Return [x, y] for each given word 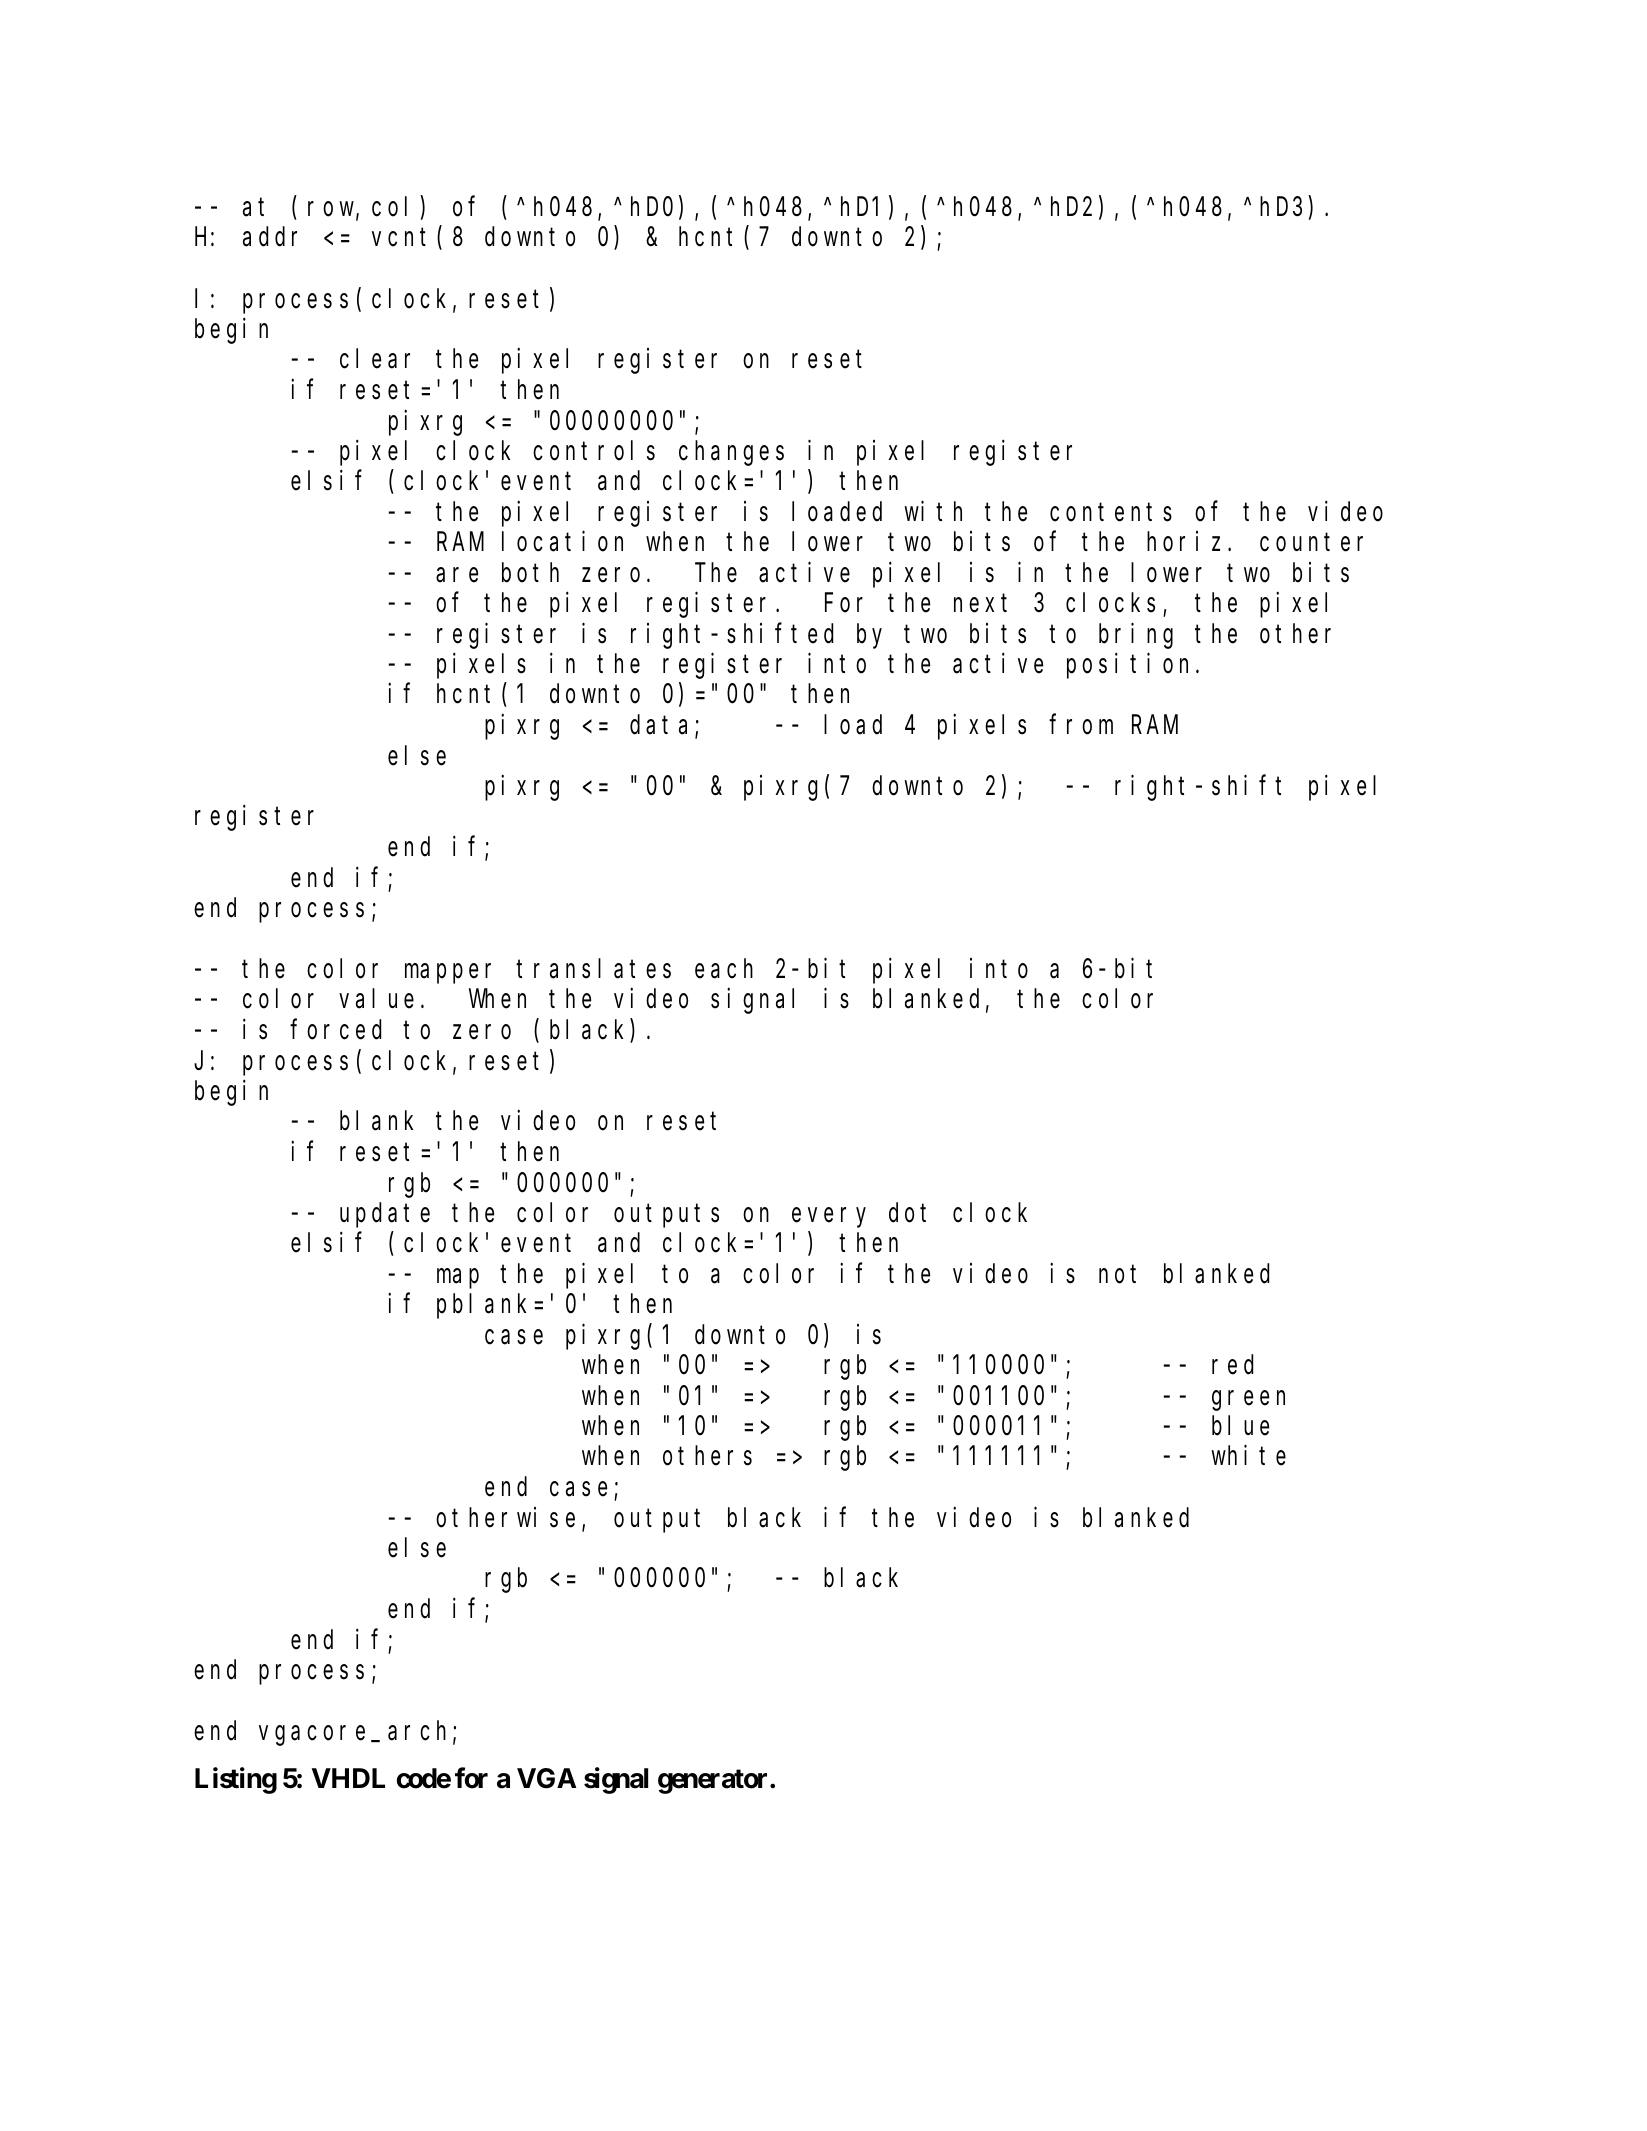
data [663, 726]
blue [1240, 1426]
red [1232, 1365]
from [1081, 725]
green [1248, 1401]
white [1248, 1456]
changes [731, 453]
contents [1111, 512]
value [376, 999]
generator [714, 1781]
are [457, 575]
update [385, 1215]
